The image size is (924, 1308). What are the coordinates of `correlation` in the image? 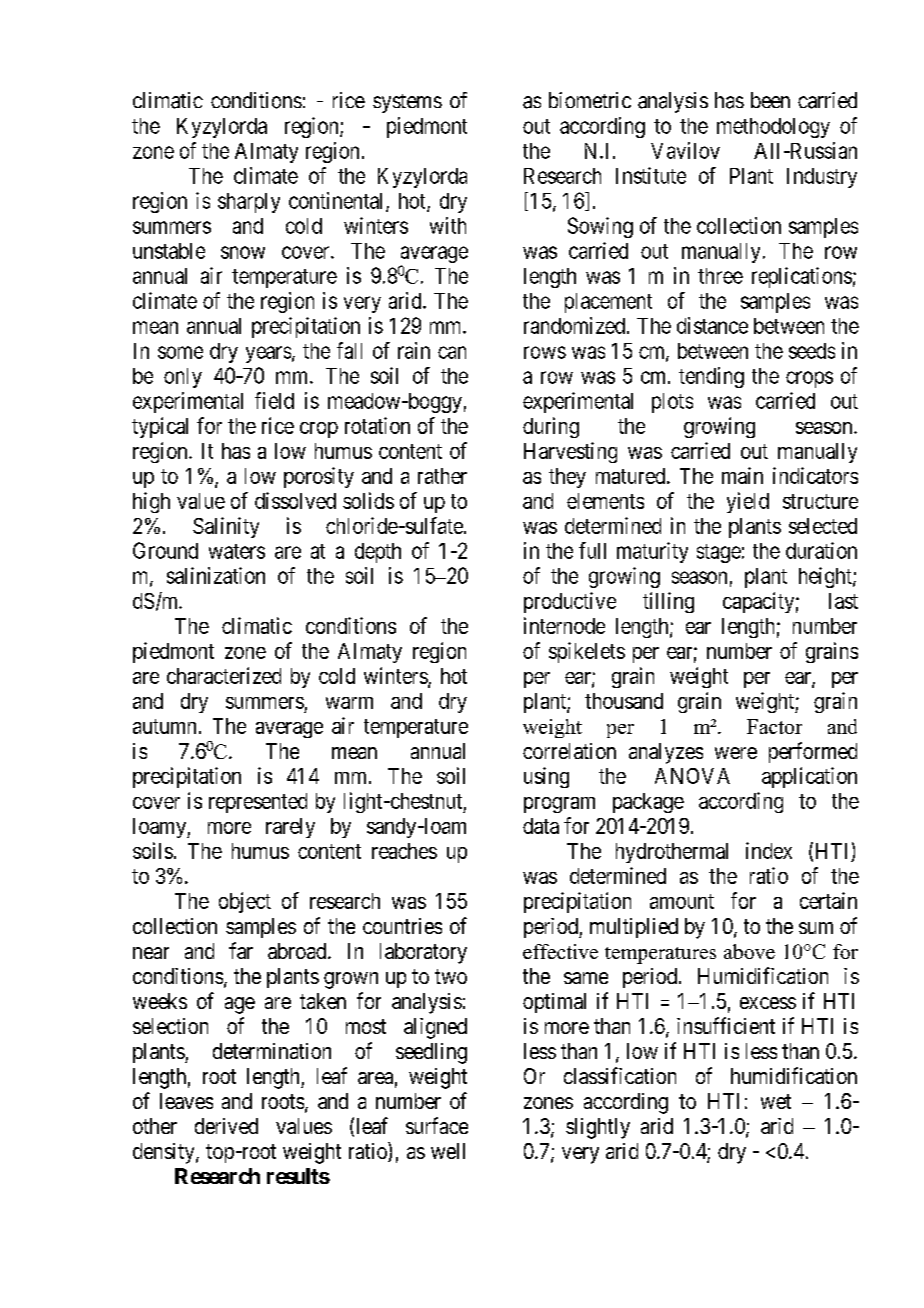 It's located at (569, 751).
